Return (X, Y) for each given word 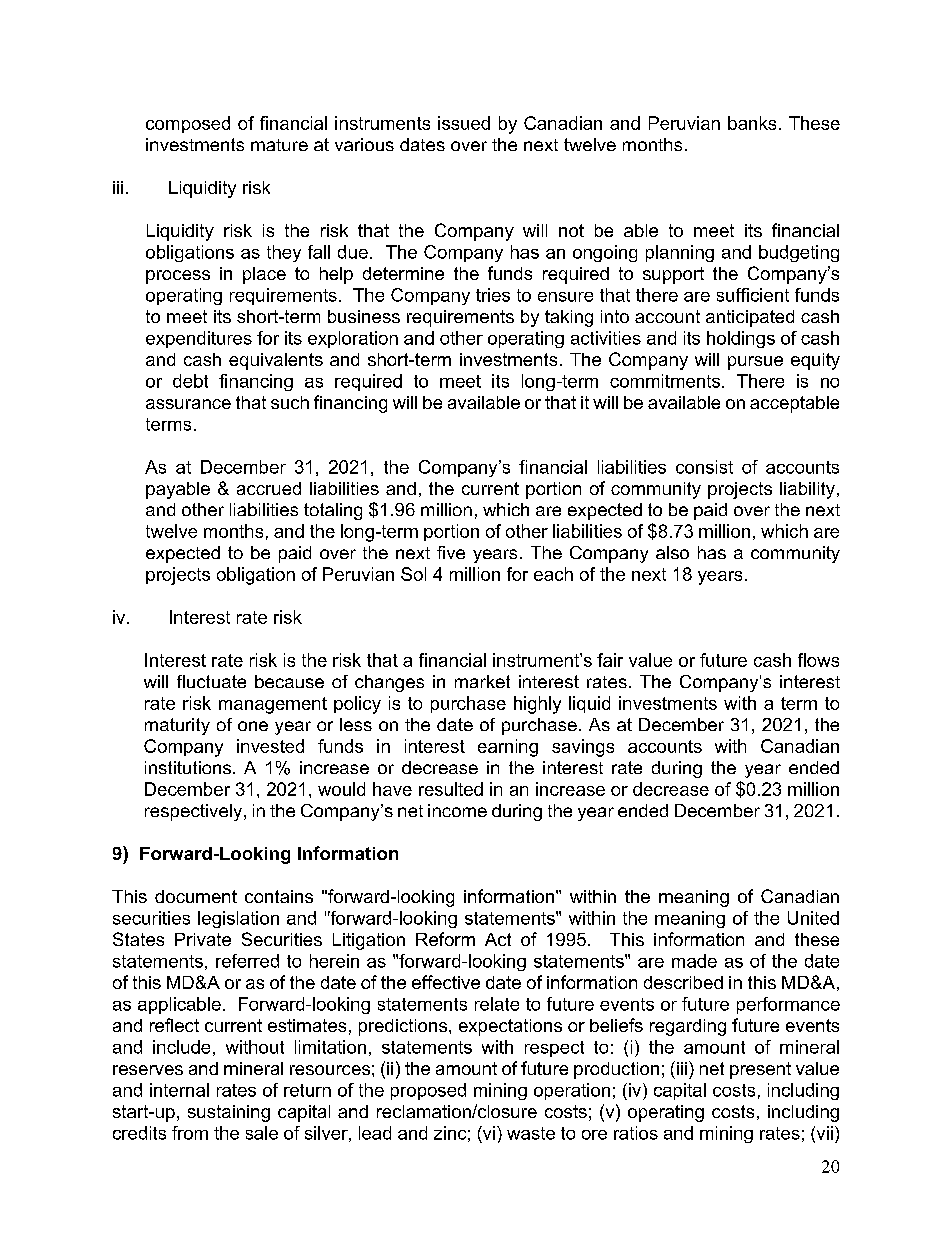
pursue (755, 363)
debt (190, 381)
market (482, 681)
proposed (428, 1091)
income (457, 810)
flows (818, 660)
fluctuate (211, 681)
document (196, 896)
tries (493, 295)
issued (464, 123)
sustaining (229, 1113)
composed (188, 124)
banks (752, 123)
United (813, 918)
